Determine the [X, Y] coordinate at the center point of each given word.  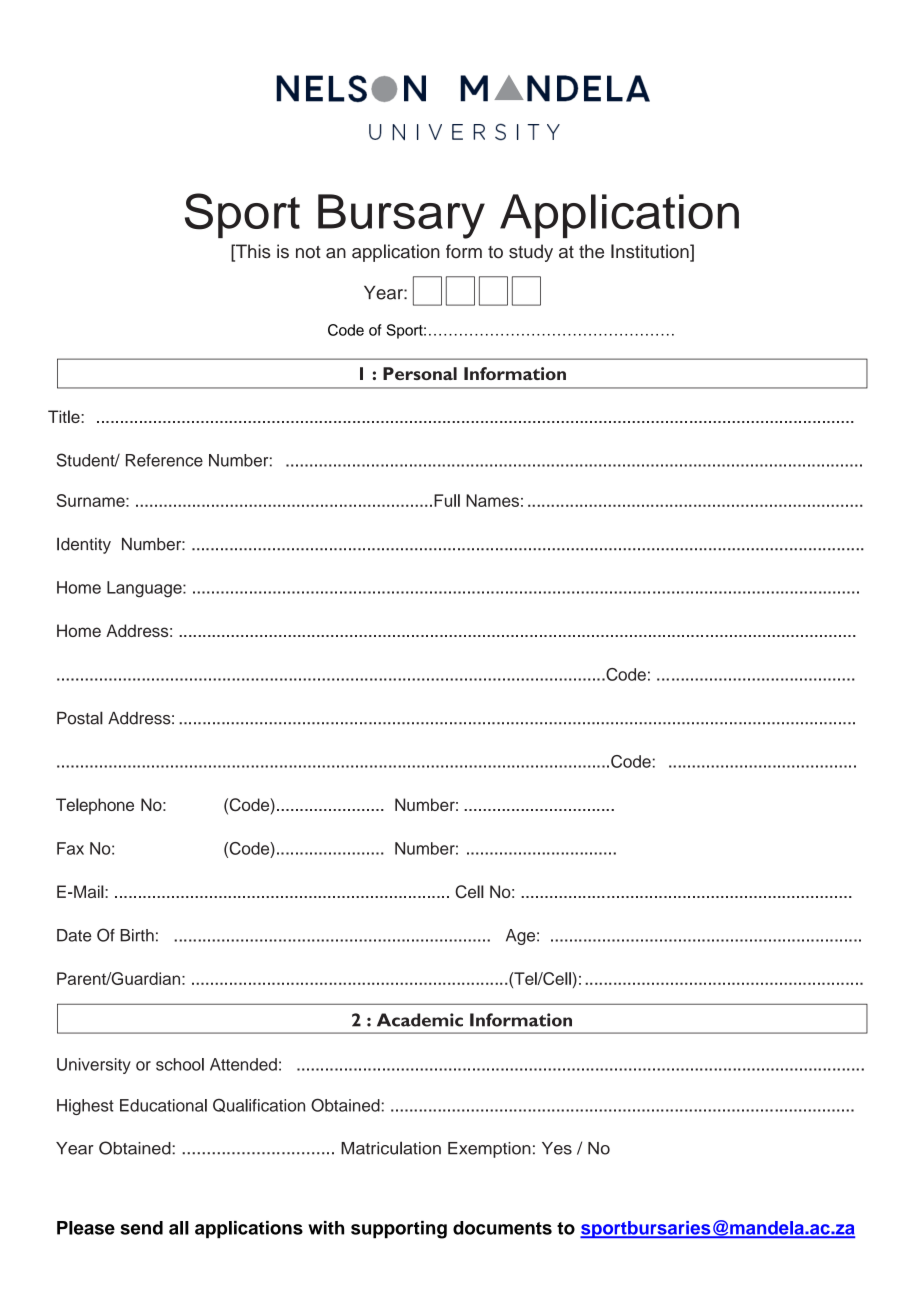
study [531, 253]
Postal [80, 718]
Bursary [401, 216]
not [308, 252]
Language [145, 589]
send [141, 1228]
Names [492, 500]
